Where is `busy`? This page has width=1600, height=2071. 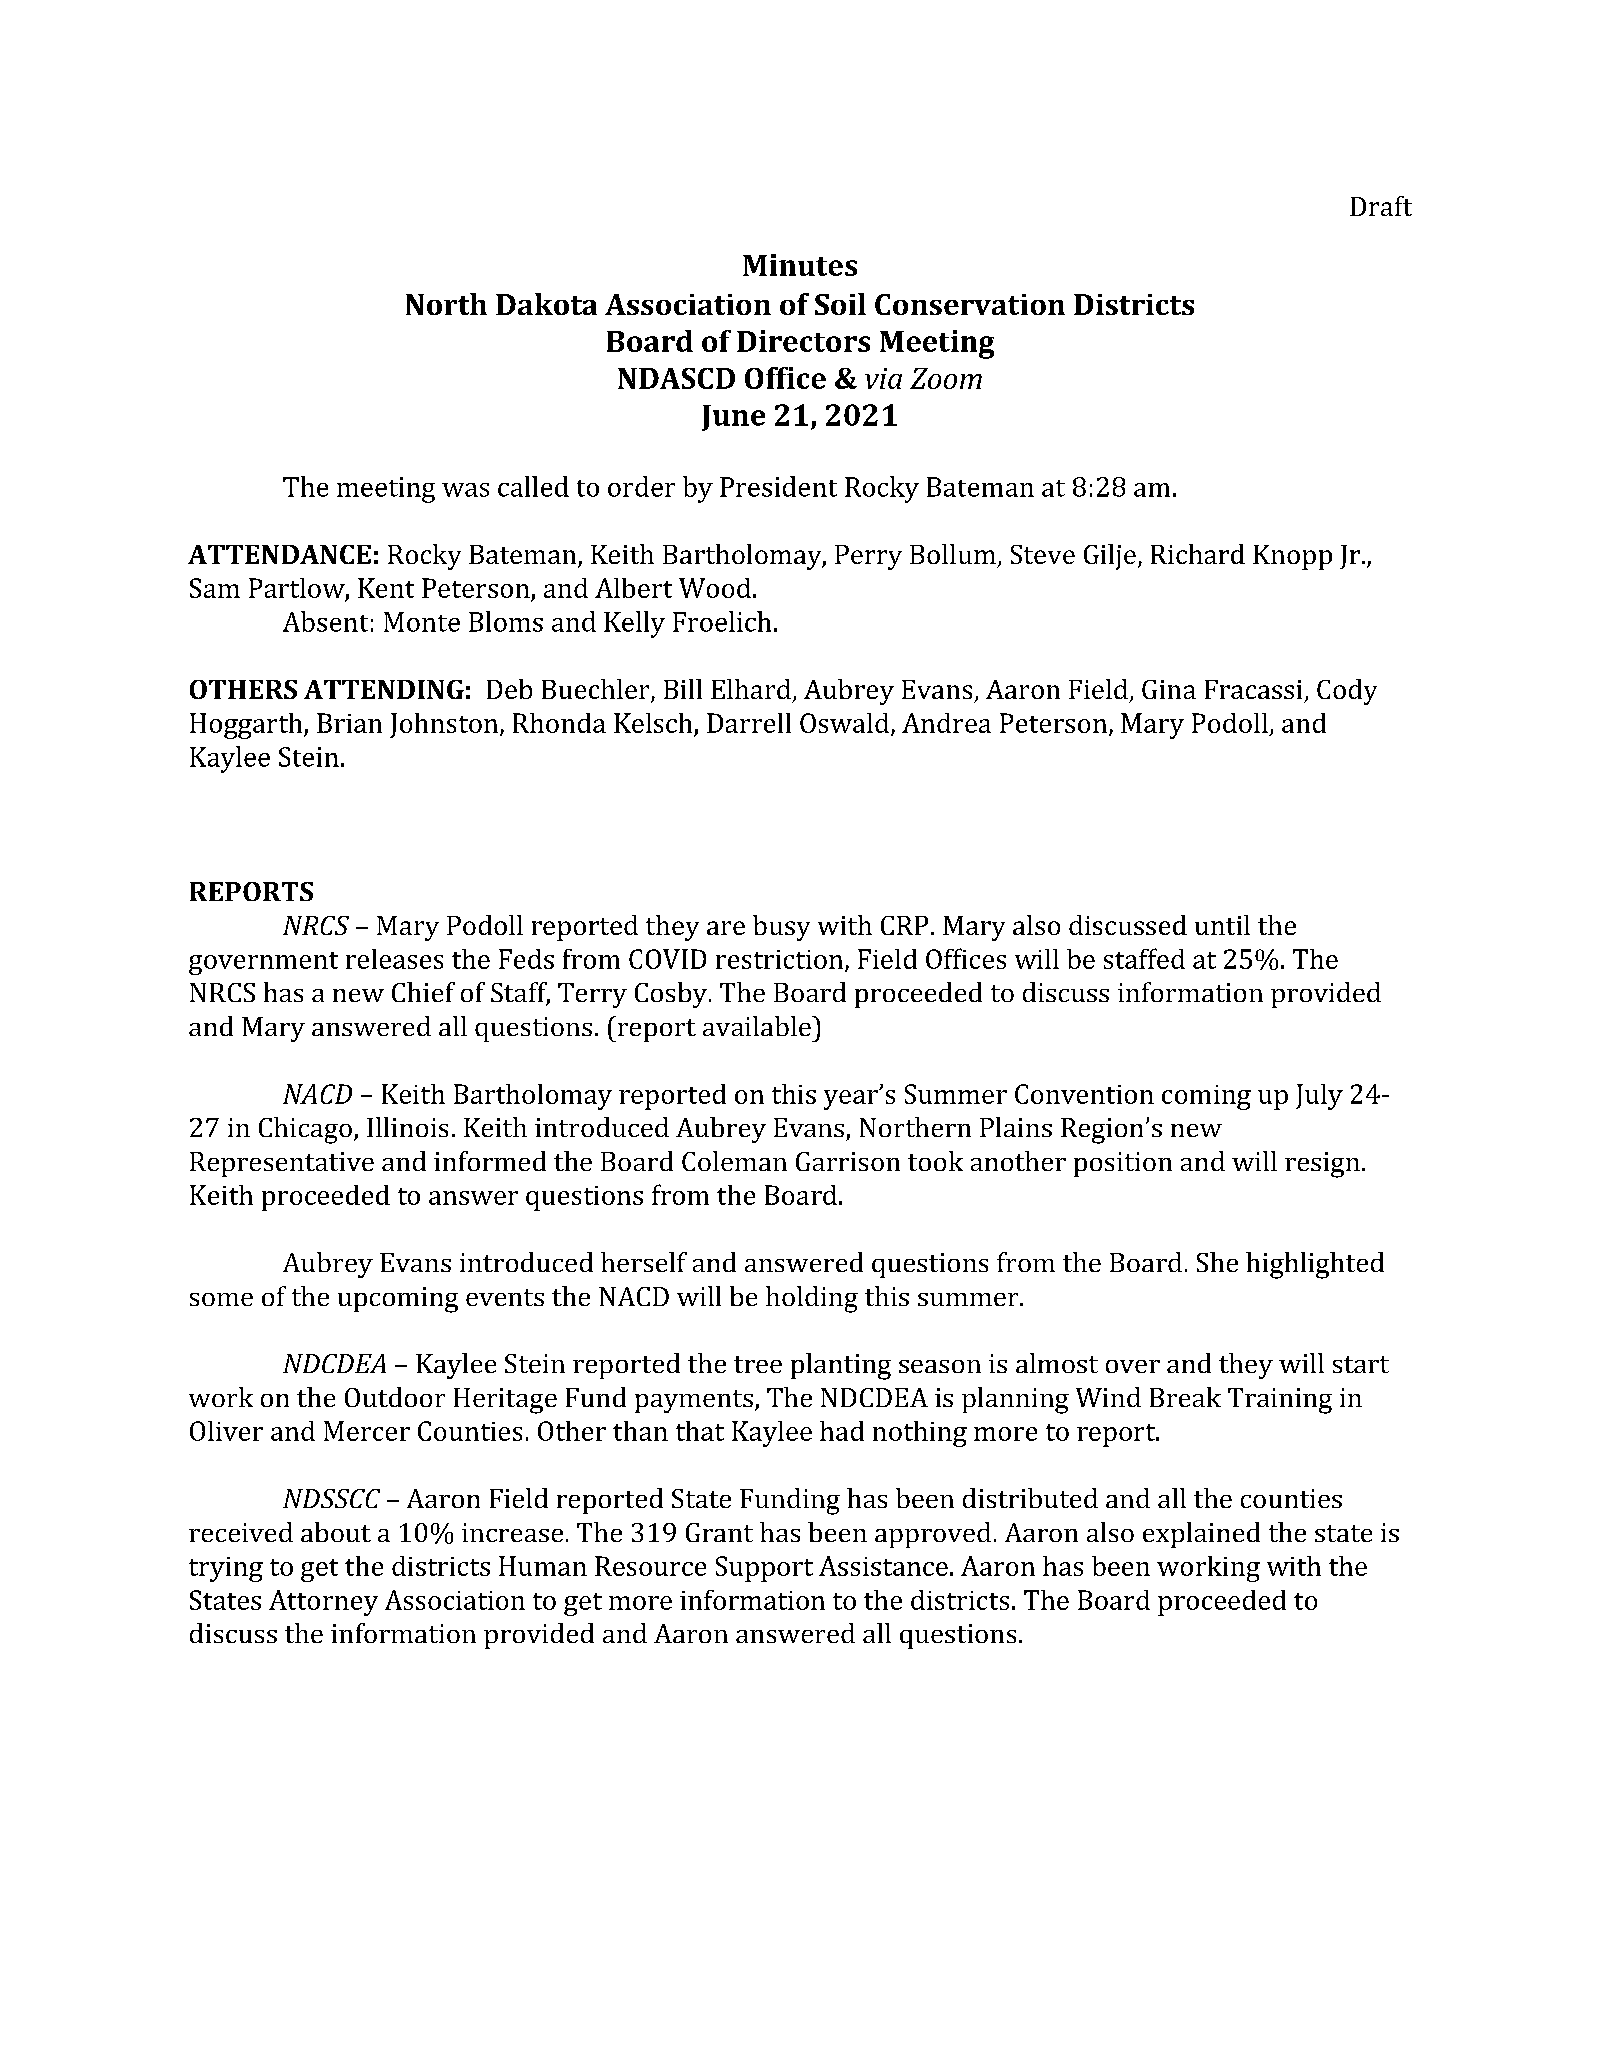 busy is located at coordinates (781, 928).
